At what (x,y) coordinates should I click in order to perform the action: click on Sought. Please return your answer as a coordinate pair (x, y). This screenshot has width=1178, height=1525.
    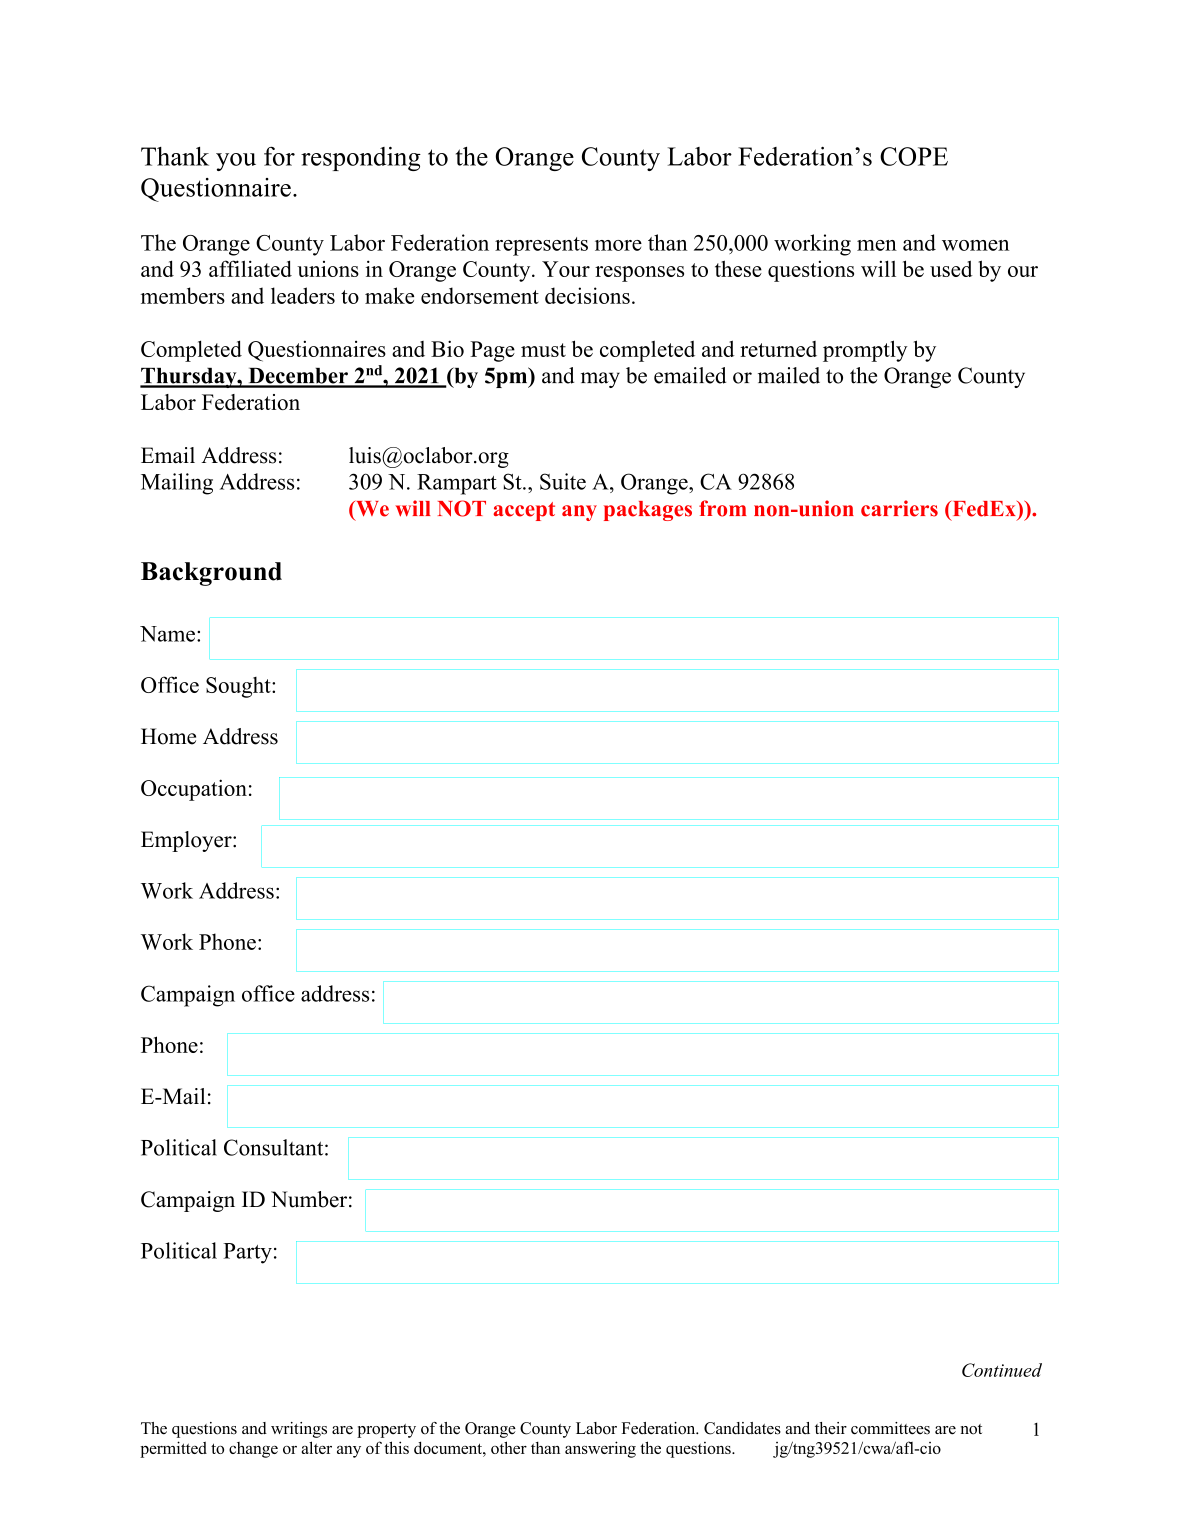
    Looking at the image, I should click on (239, 687).
